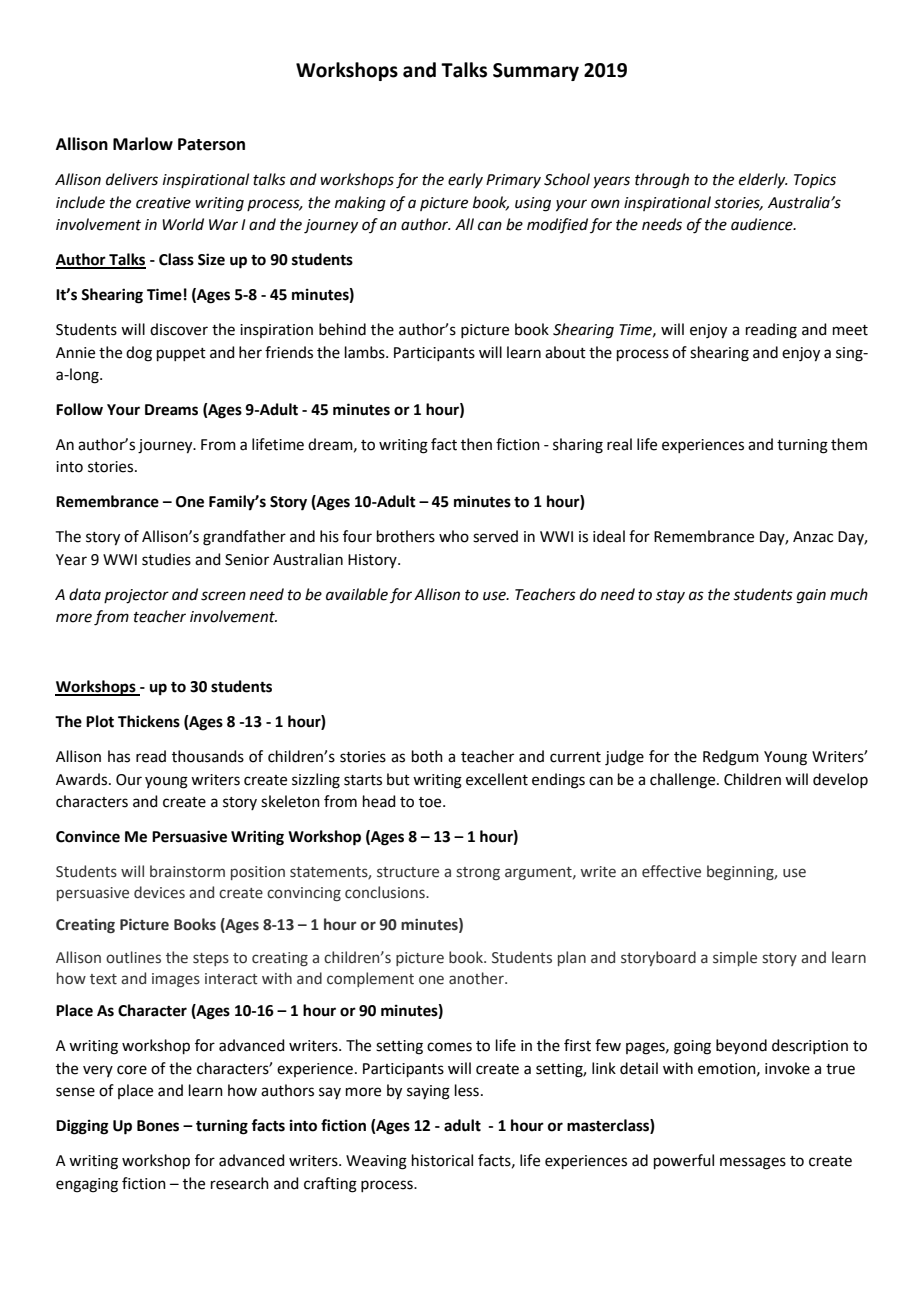 The image size is (924, 1308). I want to click on historical, so click(442, 1160).
